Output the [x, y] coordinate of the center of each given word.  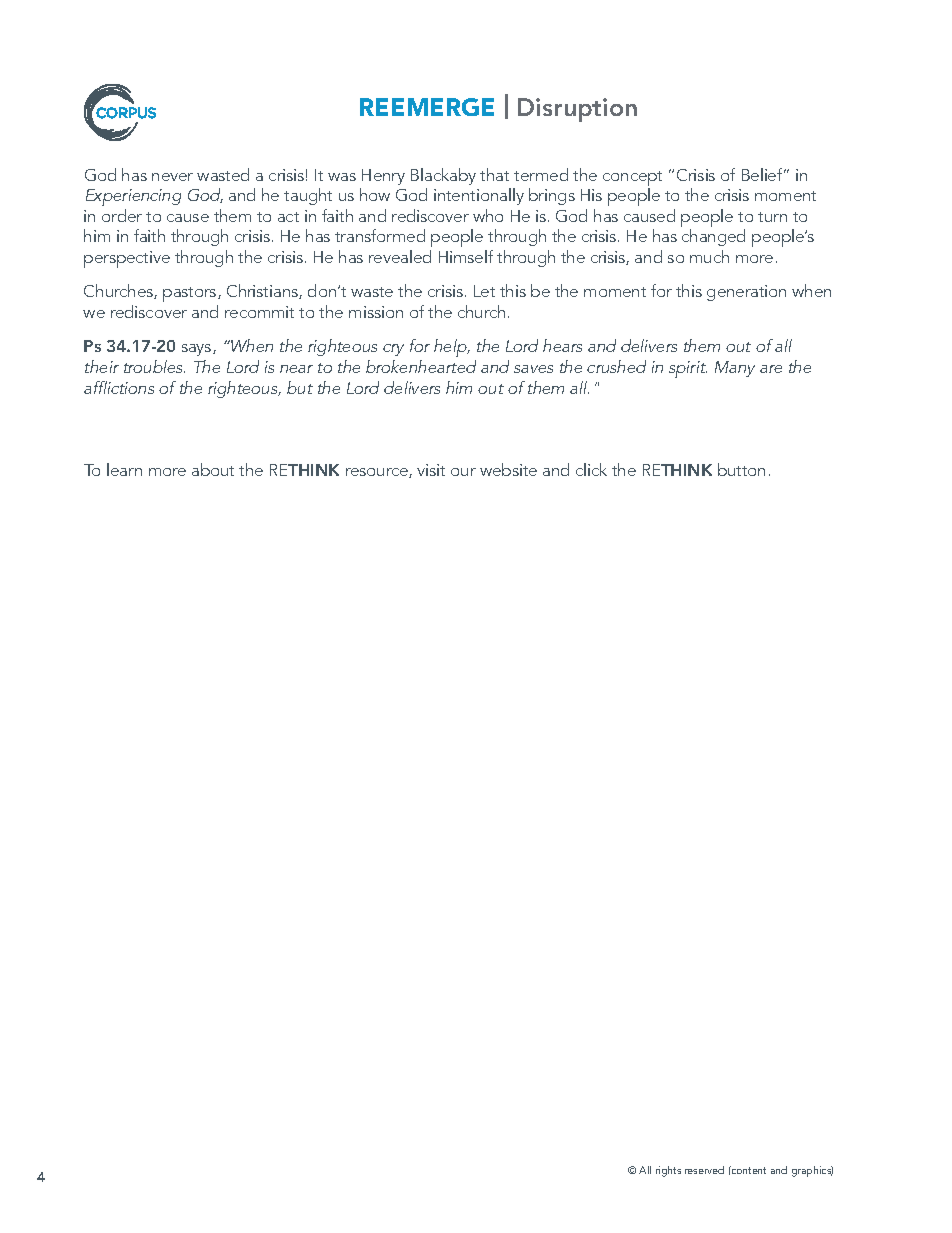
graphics [812, 1171]
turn [772, 217]
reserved [704, 1170]
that [494, 174]
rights [668, 1171]
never [172, 177]
